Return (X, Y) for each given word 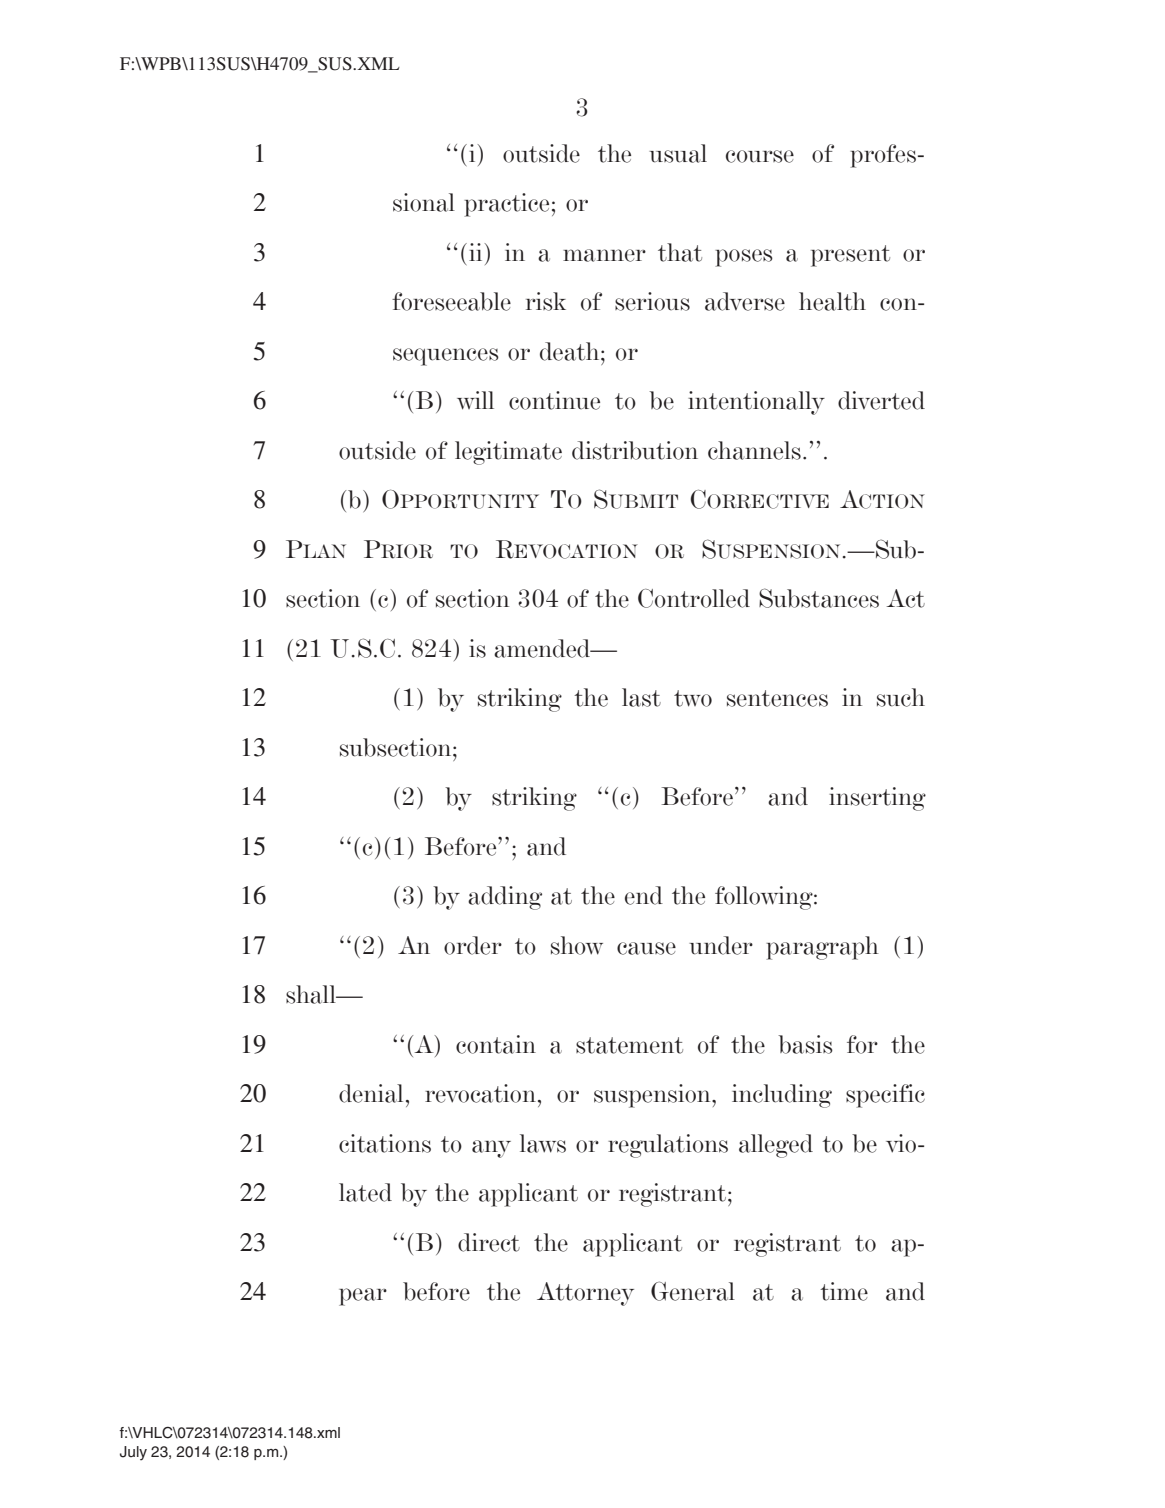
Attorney (585, 1294)
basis (805, 1044)
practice (506, 205)
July (133, 1453)
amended (543, 648)
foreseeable (451, 301)
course (760, 156)
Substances (819, 598)
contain (496, 1044)
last (641, 697)
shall (312, 994)
